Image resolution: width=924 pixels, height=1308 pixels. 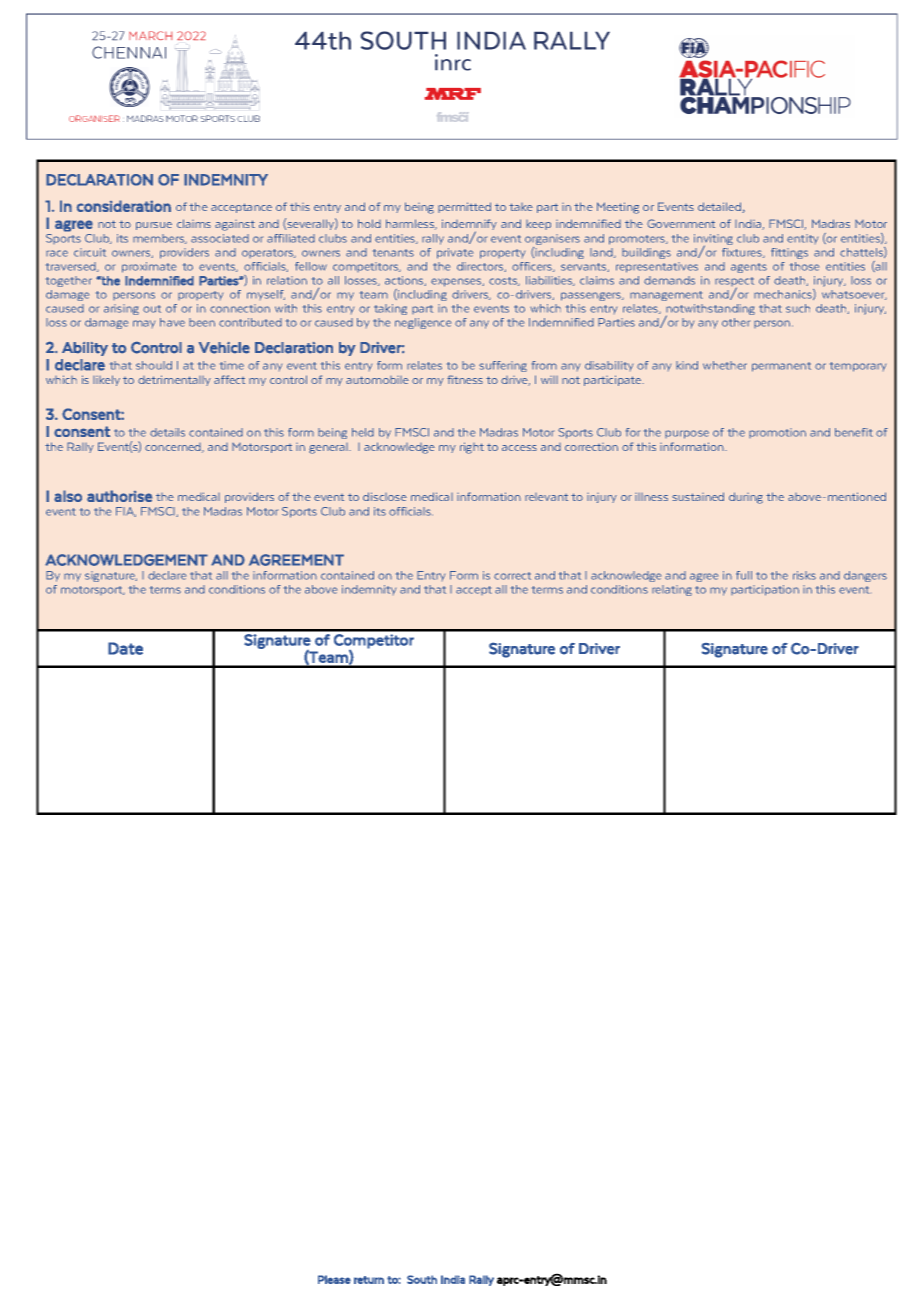 What do you see at coordinates (744, 575) in the screenshot?
I see `full` at bounding box center [744, 575].
